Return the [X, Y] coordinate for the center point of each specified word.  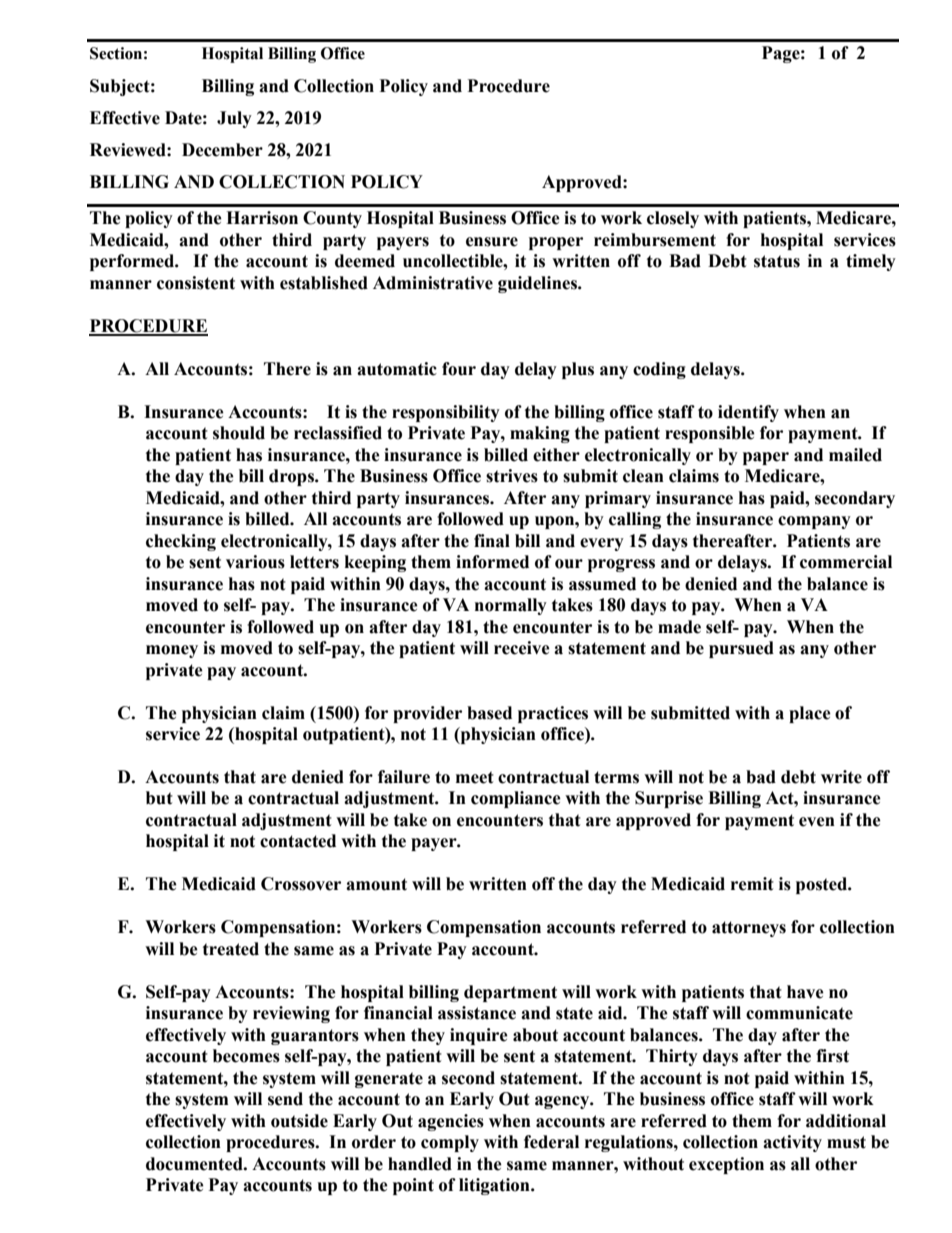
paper [766, 458]
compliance [516, 799]
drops [292, 477]
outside [299, 1121]
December [222, 150]
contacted [298, 841]
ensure [492, 242]
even [817, 822]
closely [673, 219]
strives [512, 476]
